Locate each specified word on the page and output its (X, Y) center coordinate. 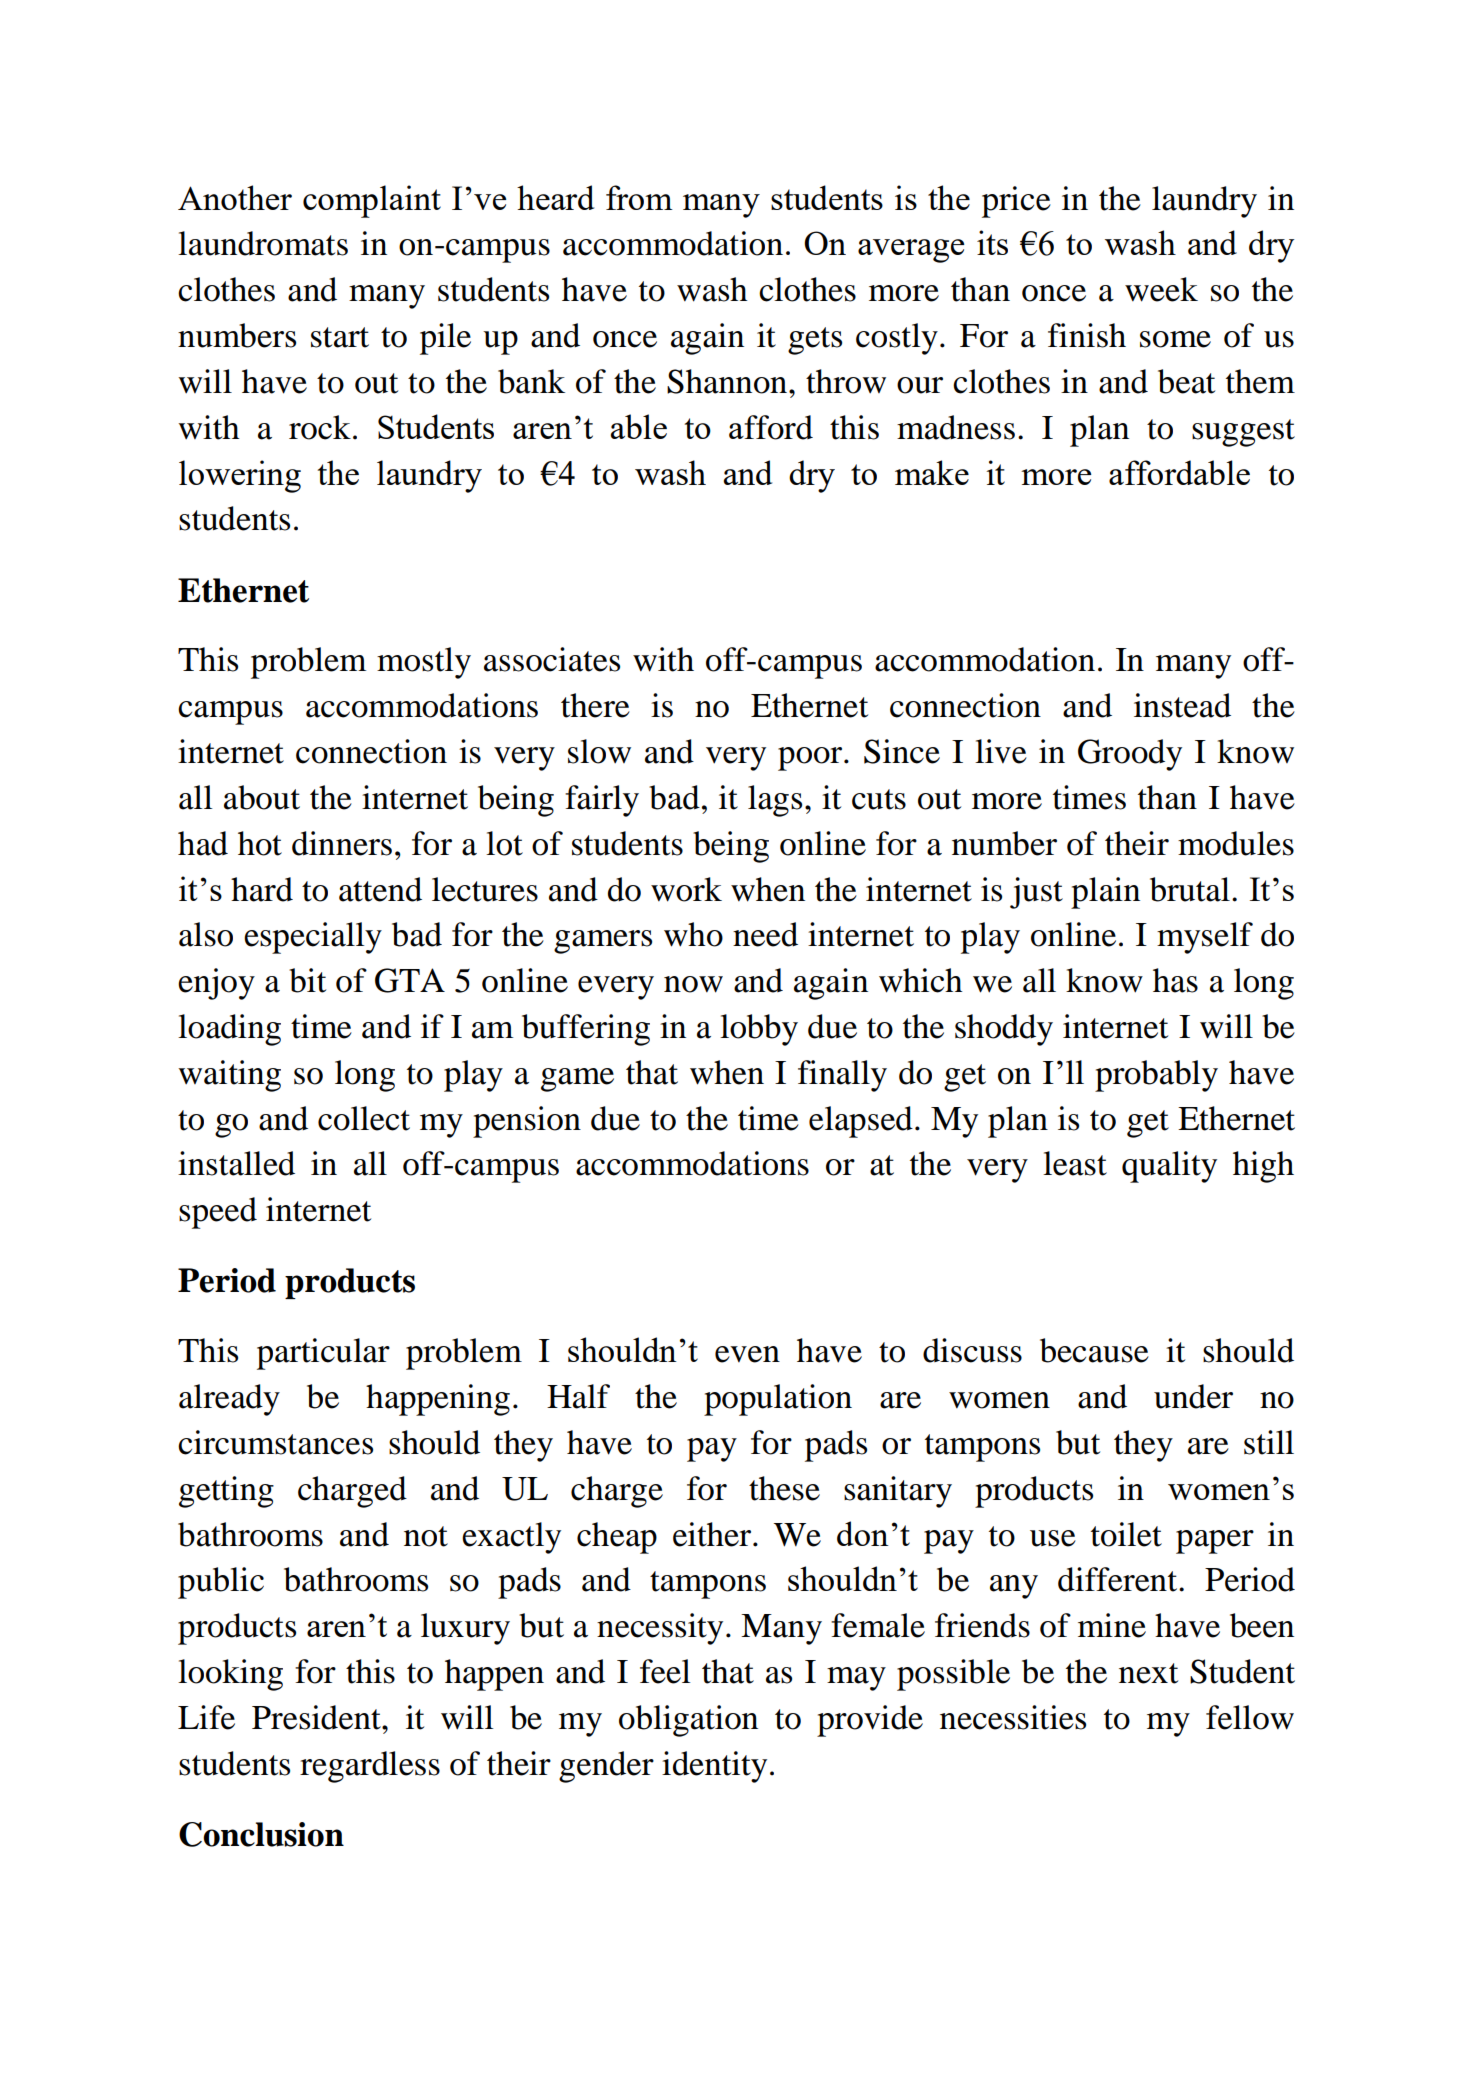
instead (1182, 705)
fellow (1250, 1717)
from (639, 197)
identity (714, 1767)
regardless (370, 1767)
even (747, 1354)
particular (323, 1354)
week (1161, 289)
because (1094, 1350)
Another (235, 197)
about (262, 797)
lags (775, 801)
